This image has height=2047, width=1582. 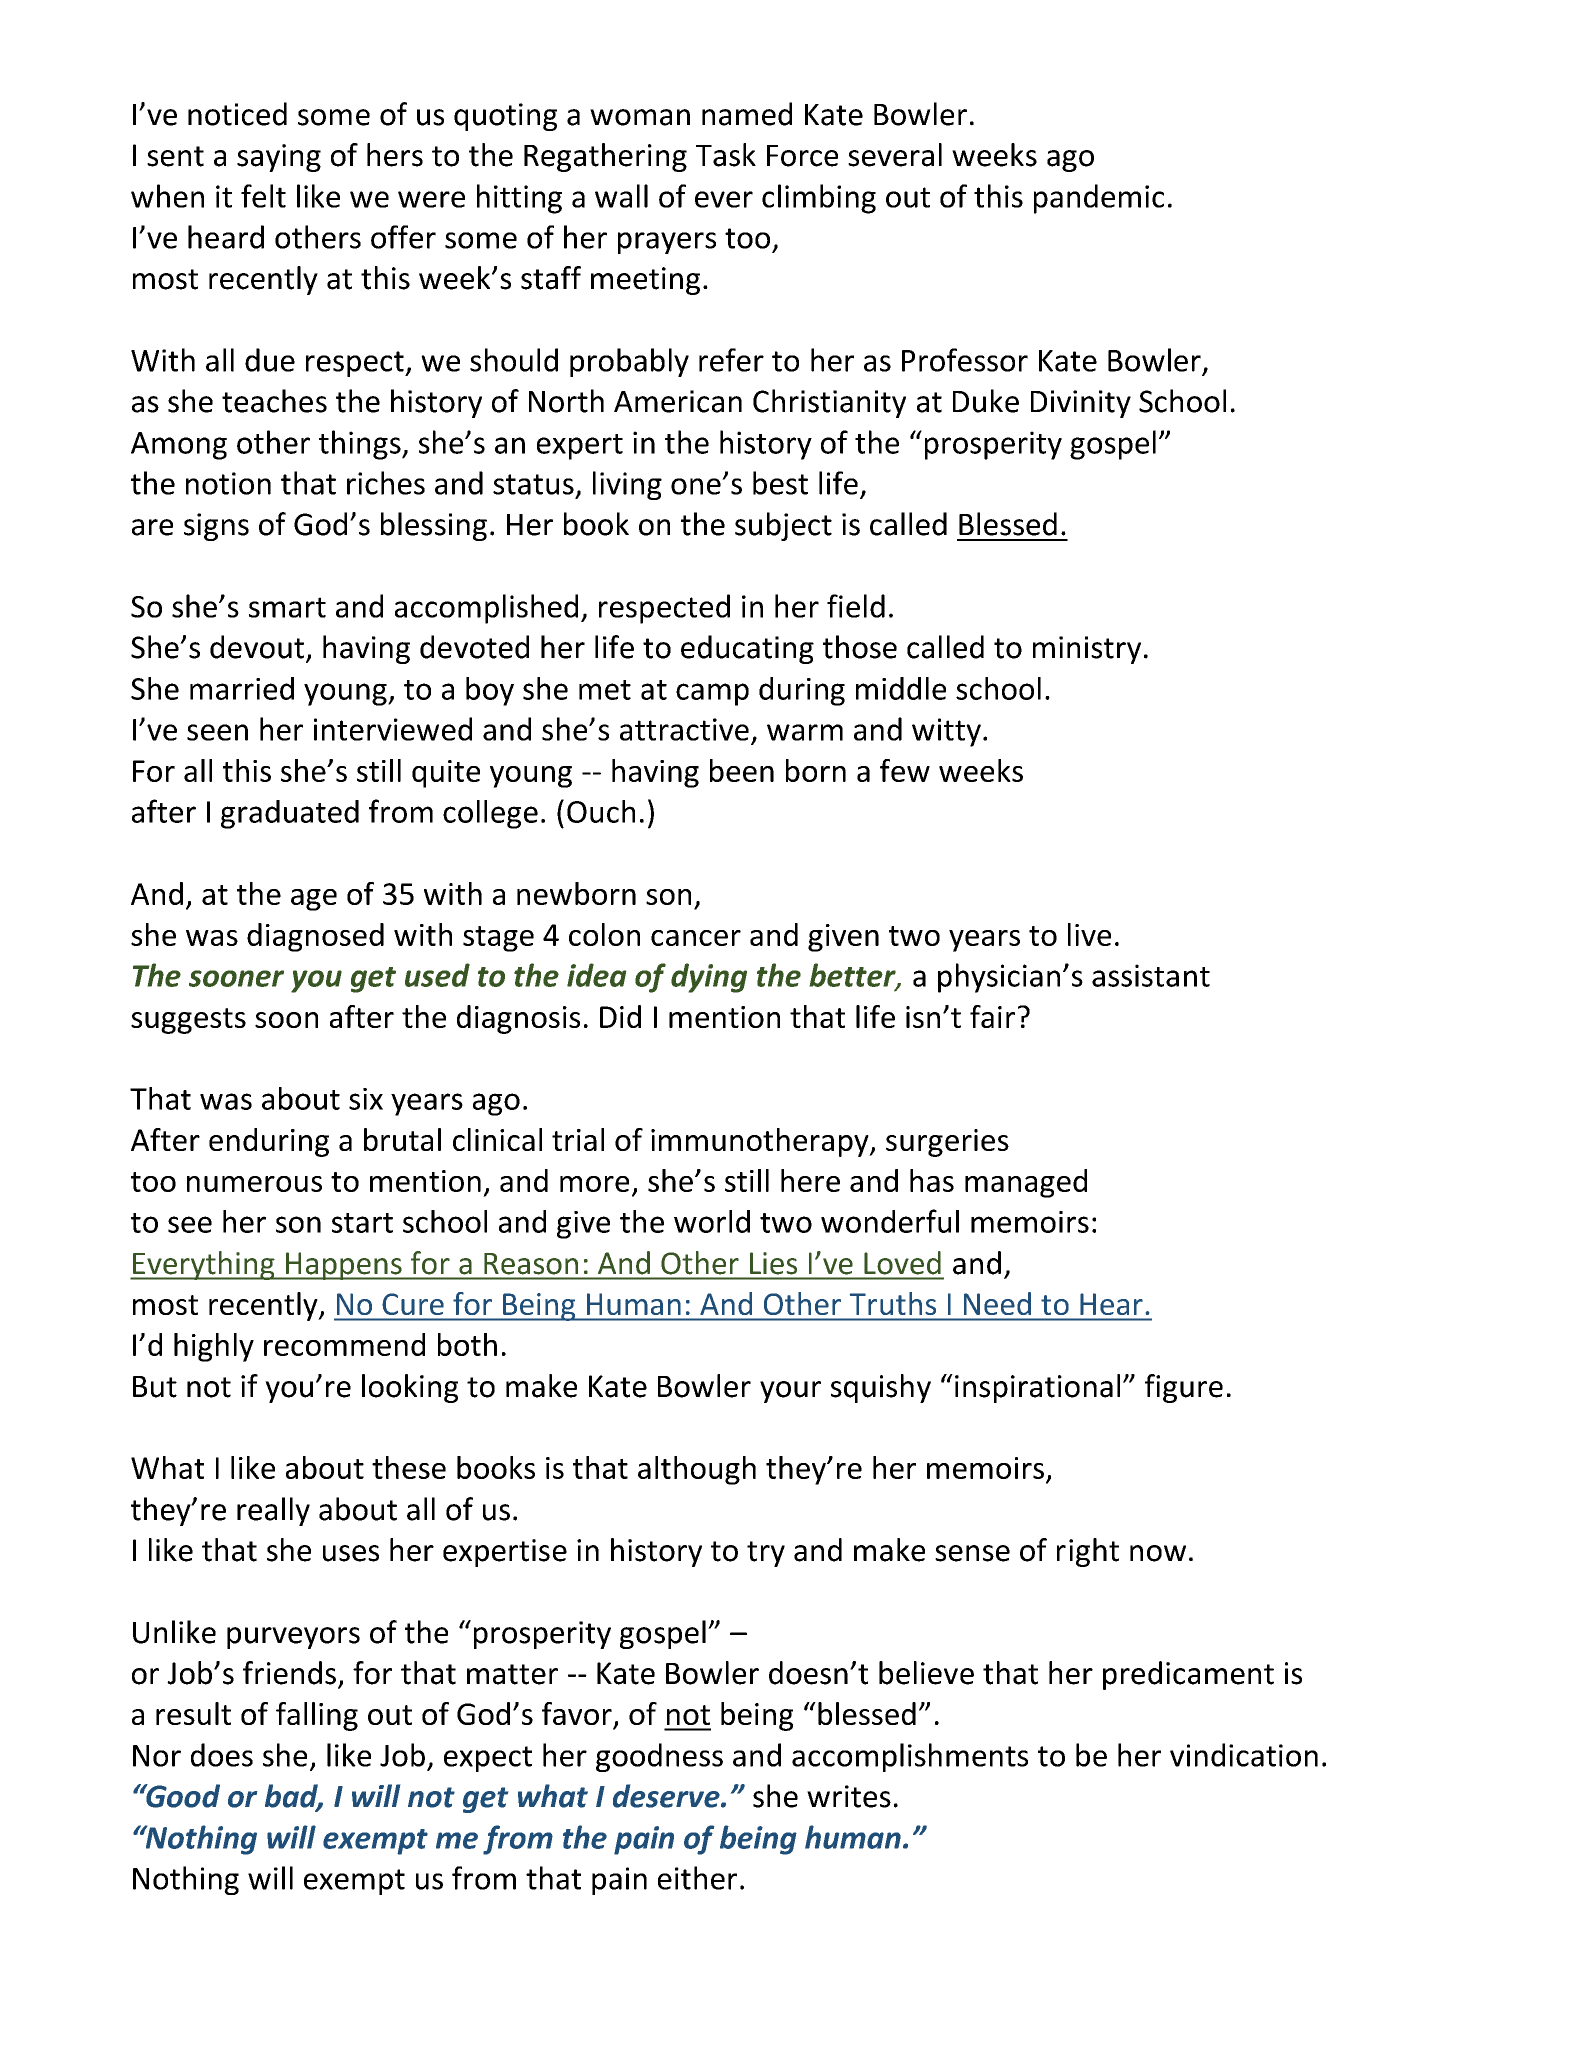 What do you see at coordinates (228, 483) in the image?
I see `notion` at bounding box center [228, 483].
